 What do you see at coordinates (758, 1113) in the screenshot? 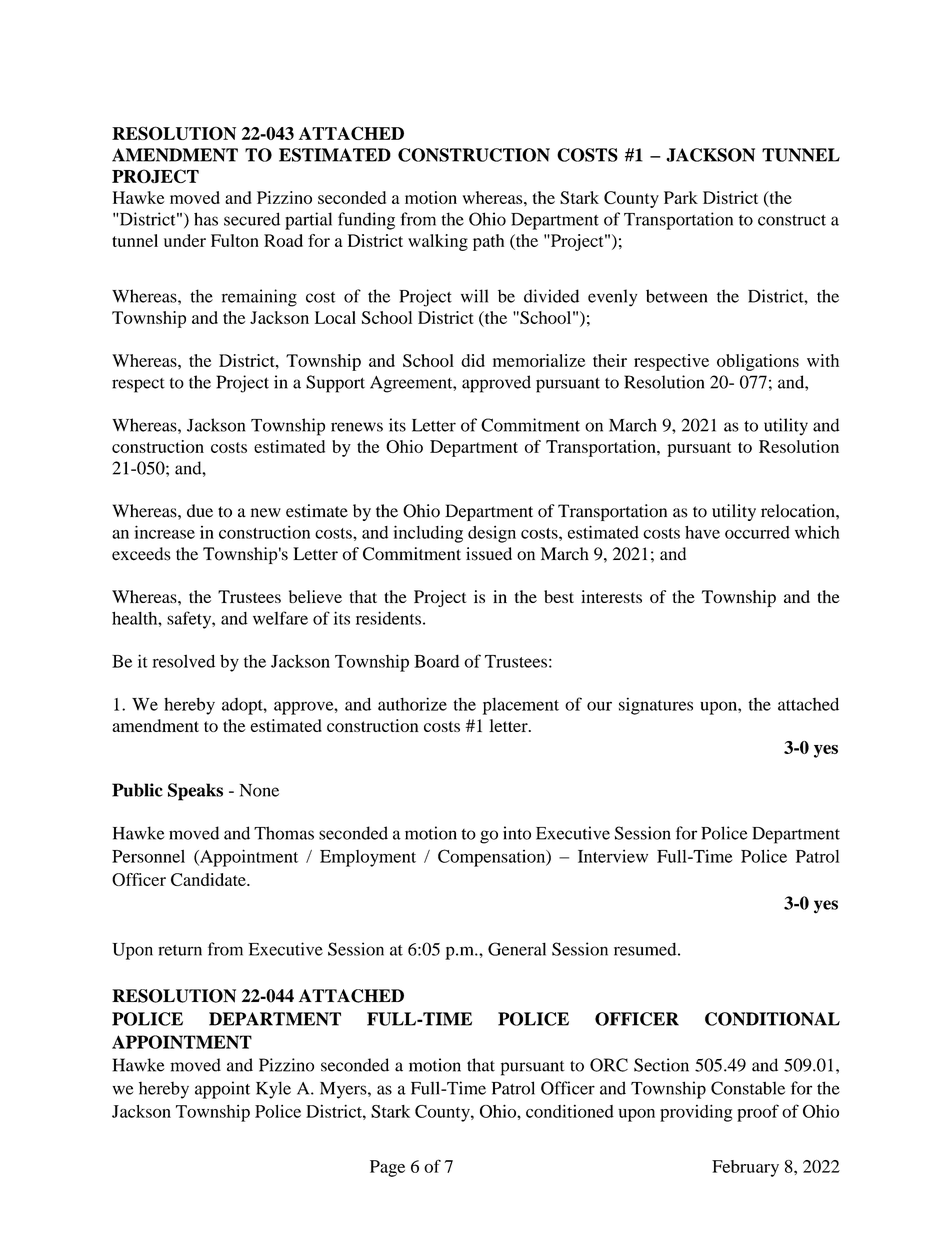
I see `proof` at bounding box center [758, 1113].
